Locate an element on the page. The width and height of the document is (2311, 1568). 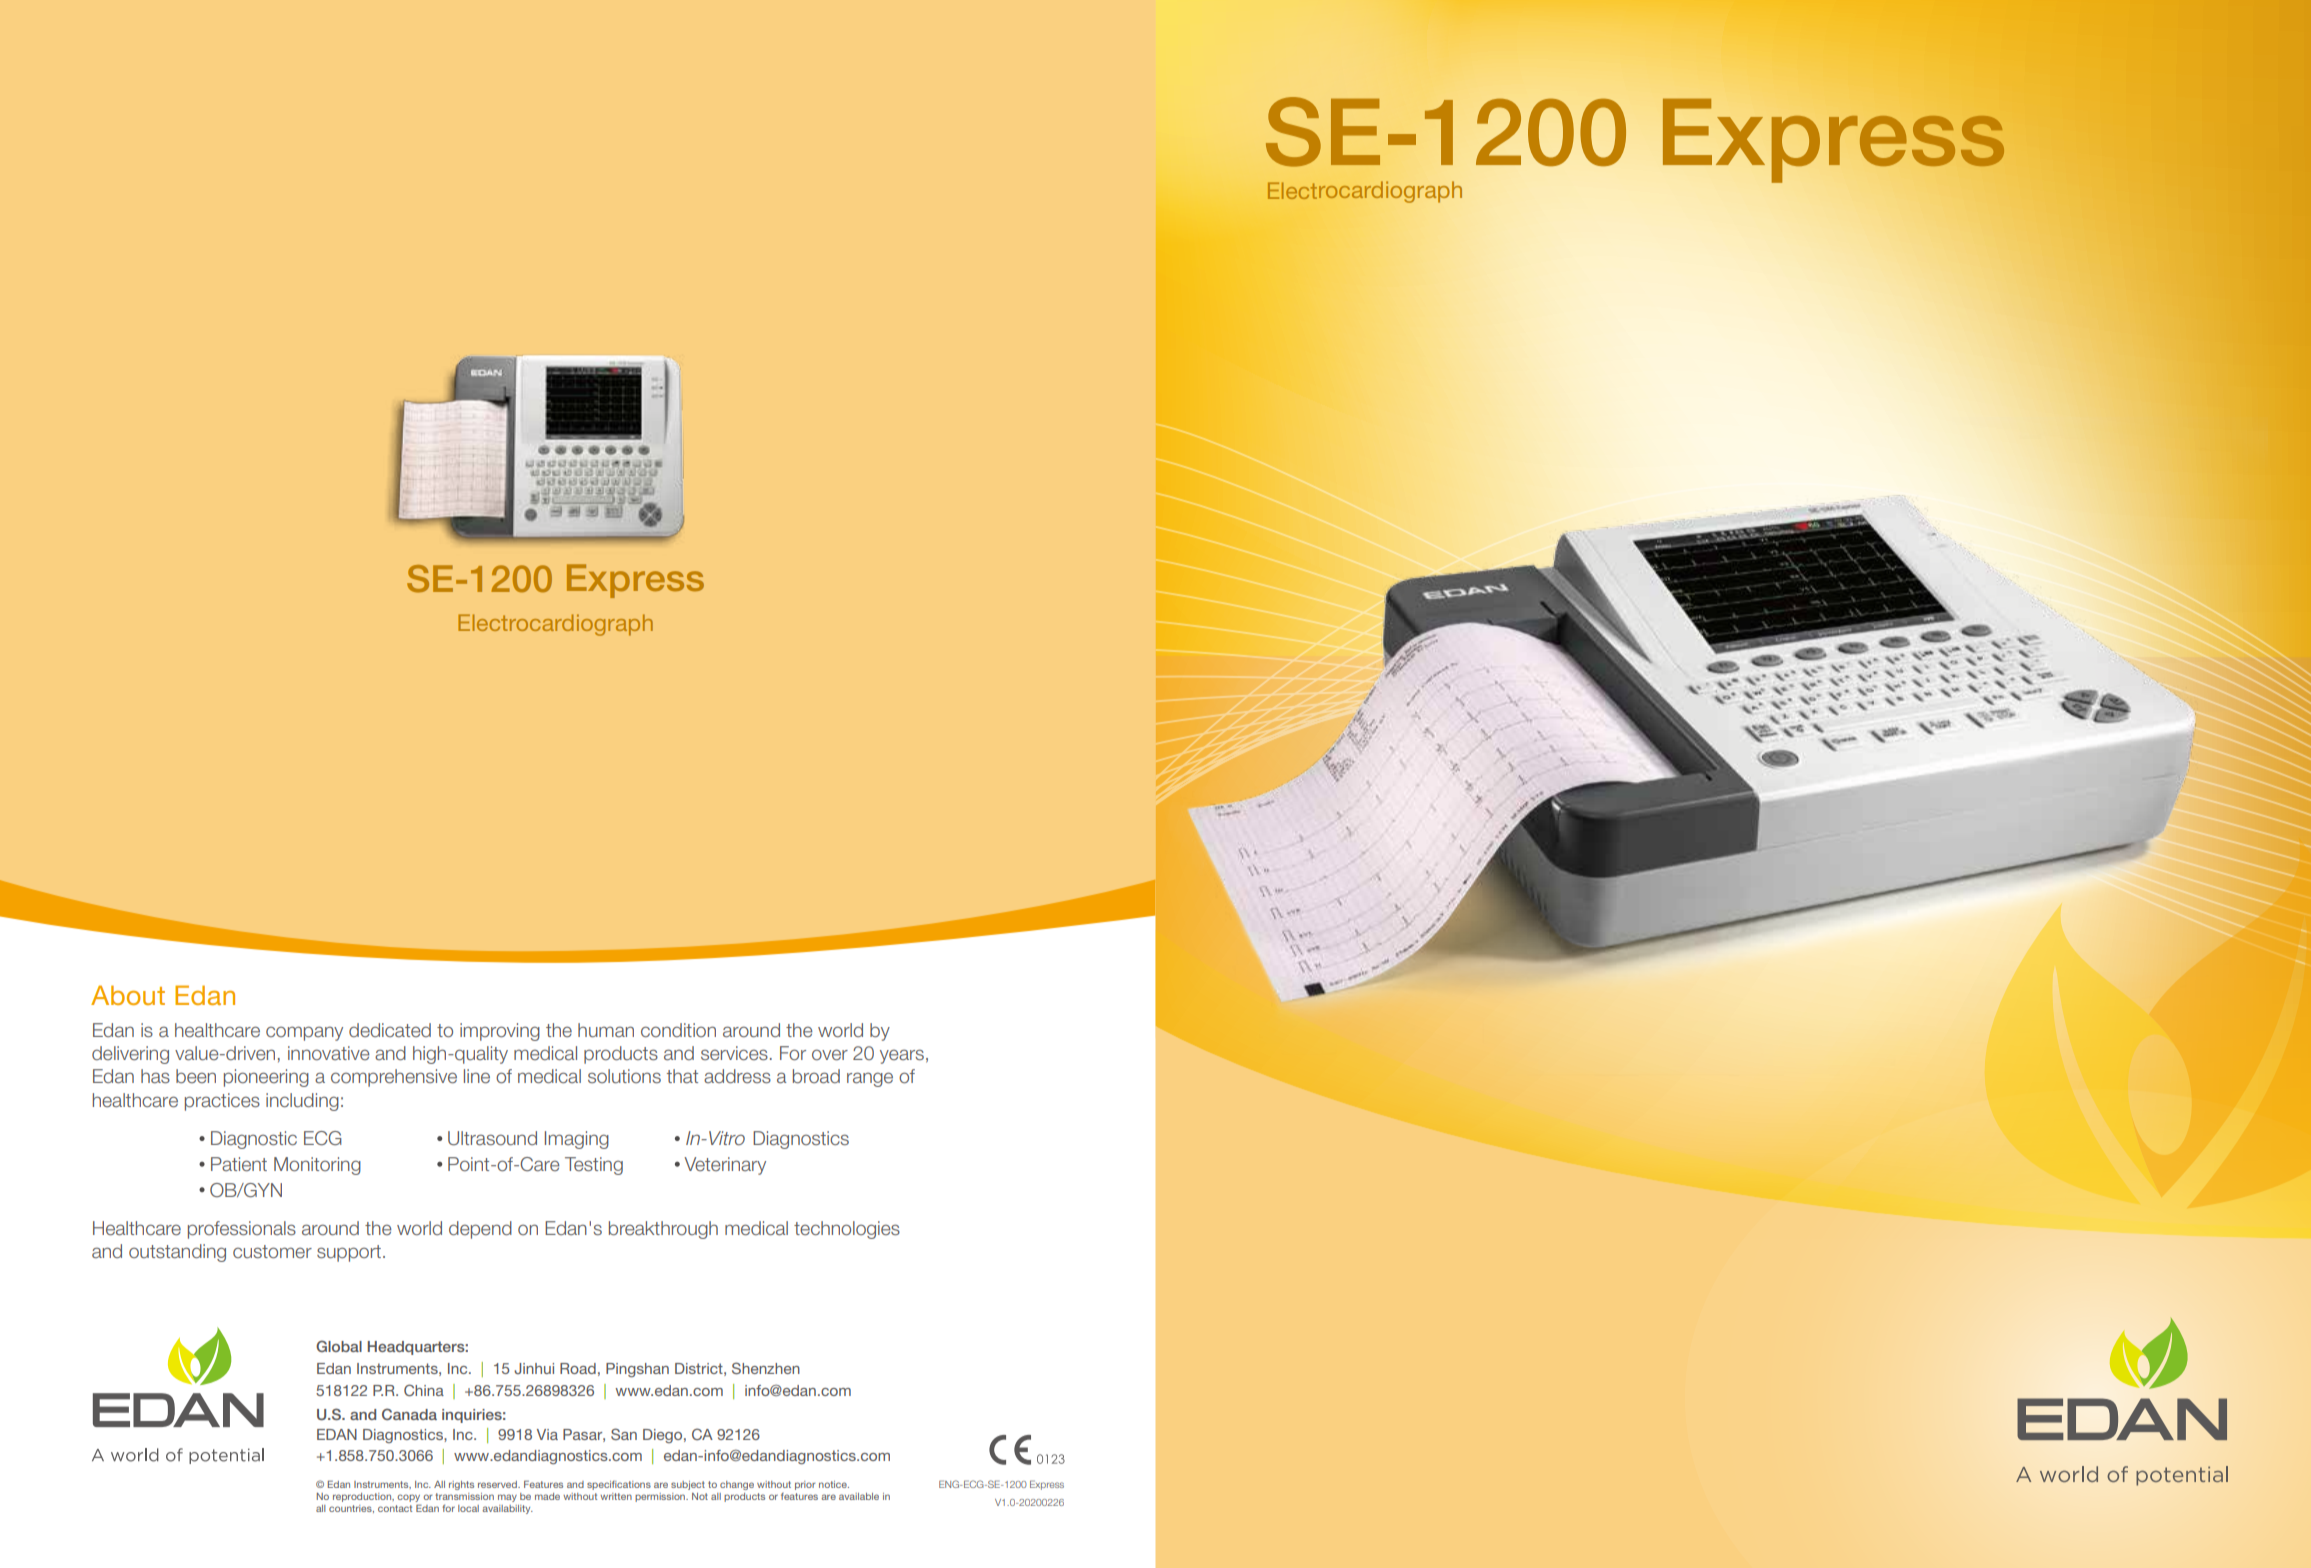
over is located at coordinates (830, 1054).
